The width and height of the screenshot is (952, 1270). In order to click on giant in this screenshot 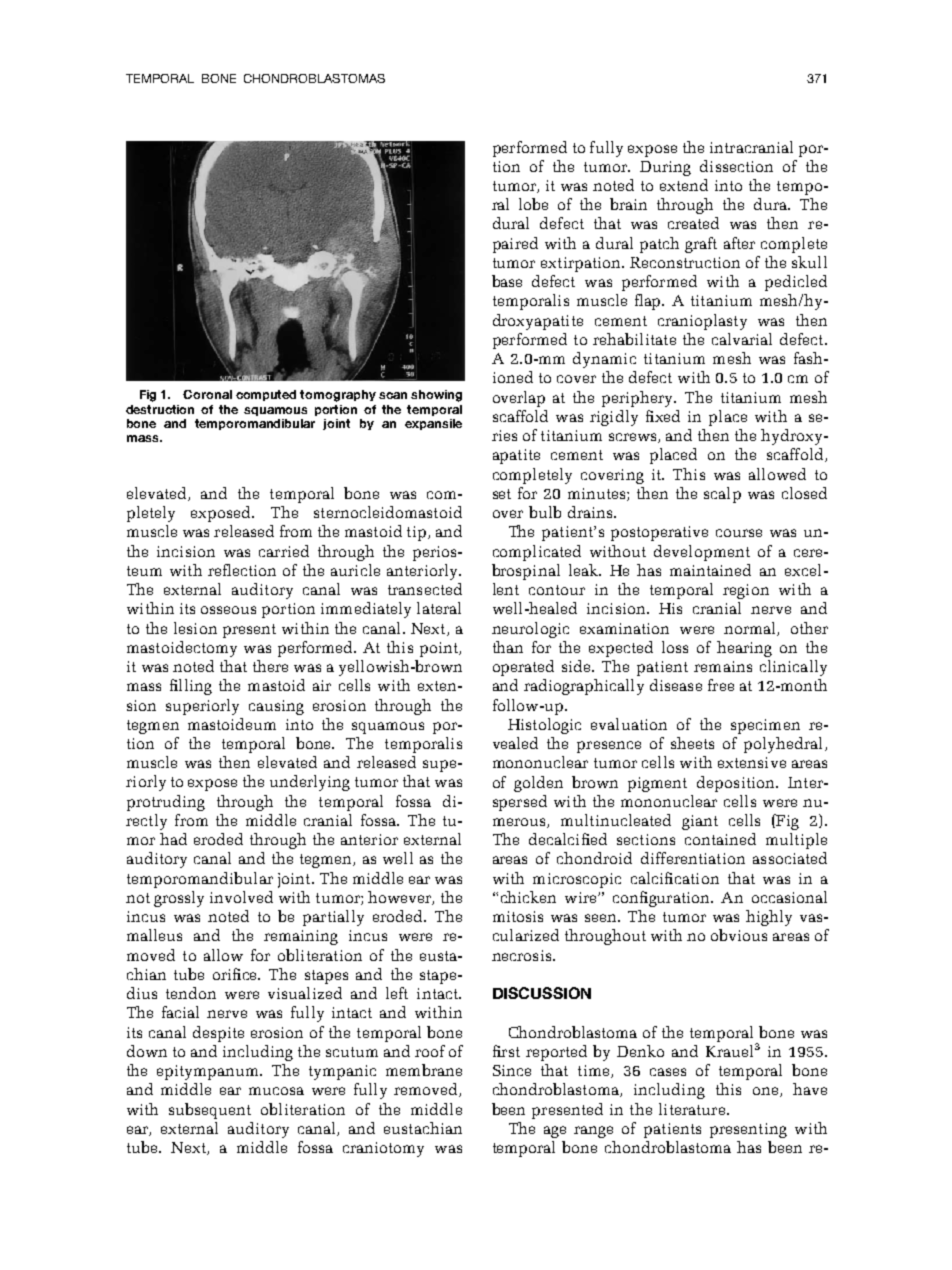, I will do `click(700, 822)`.
